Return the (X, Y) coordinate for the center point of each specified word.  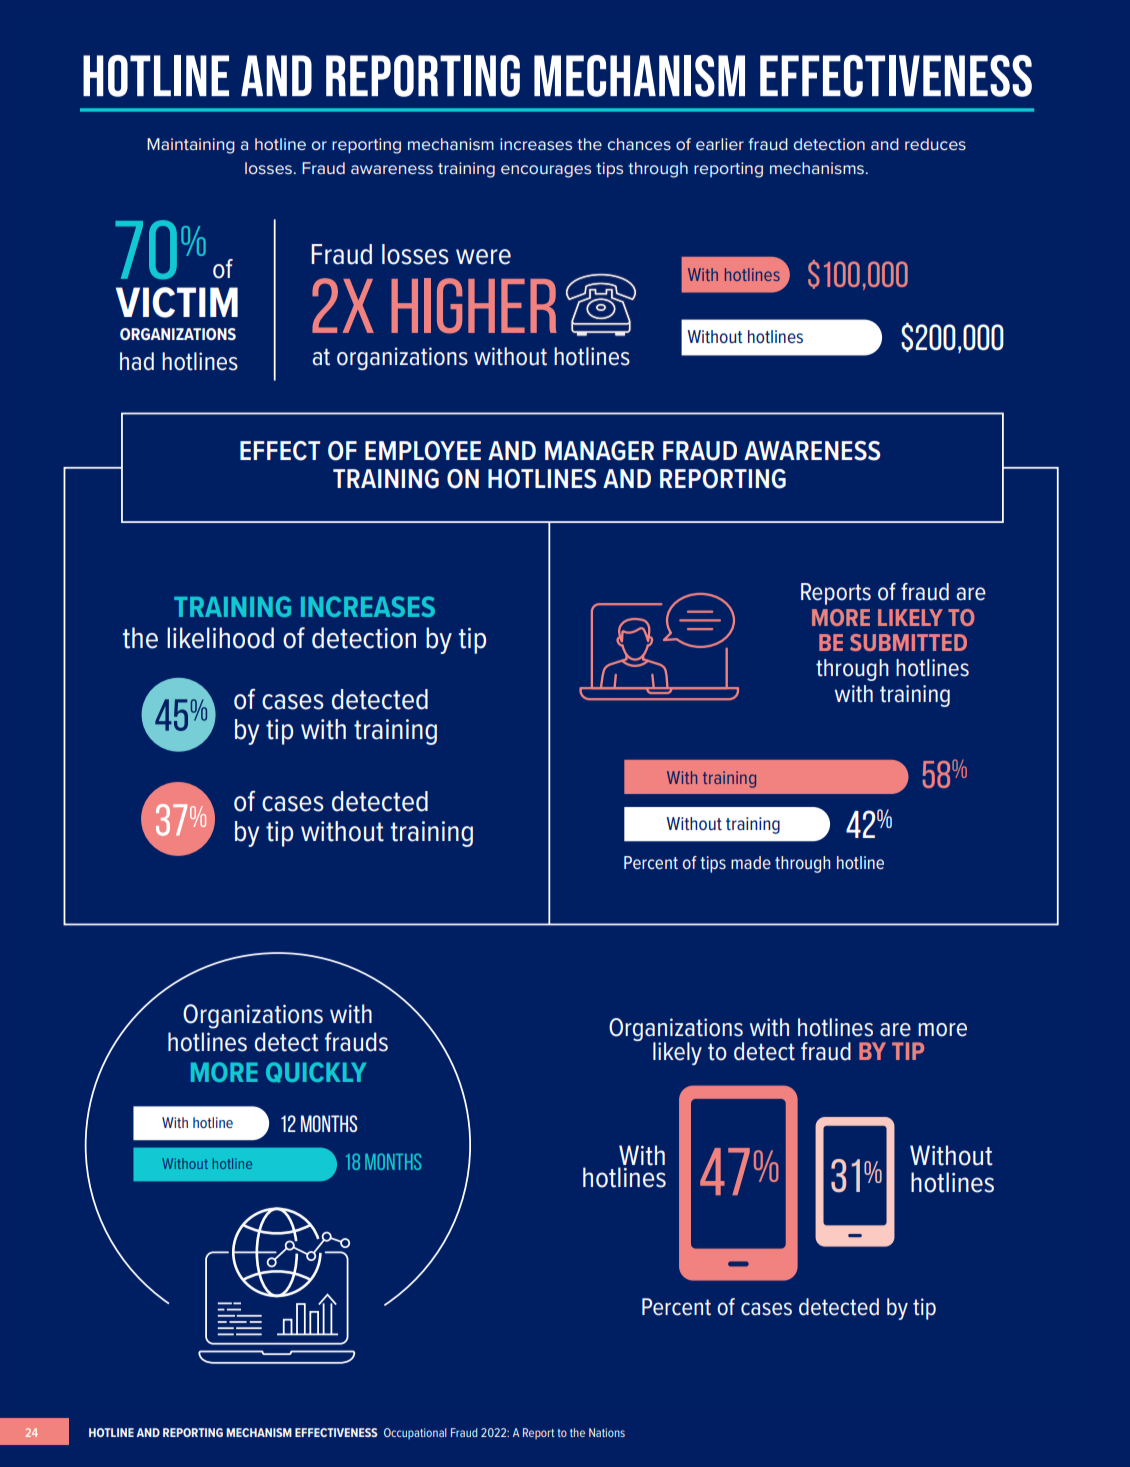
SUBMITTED (908, 642)
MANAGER (599, 451)
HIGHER (474, 306)
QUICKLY (316, 1072)
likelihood (220, 638)
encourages (546, 171)
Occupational (415, 1434)
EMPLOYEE (423, 451)
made (751, 862)
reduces (935, 144)
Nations (607, 1432)
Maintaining (191, 146)
